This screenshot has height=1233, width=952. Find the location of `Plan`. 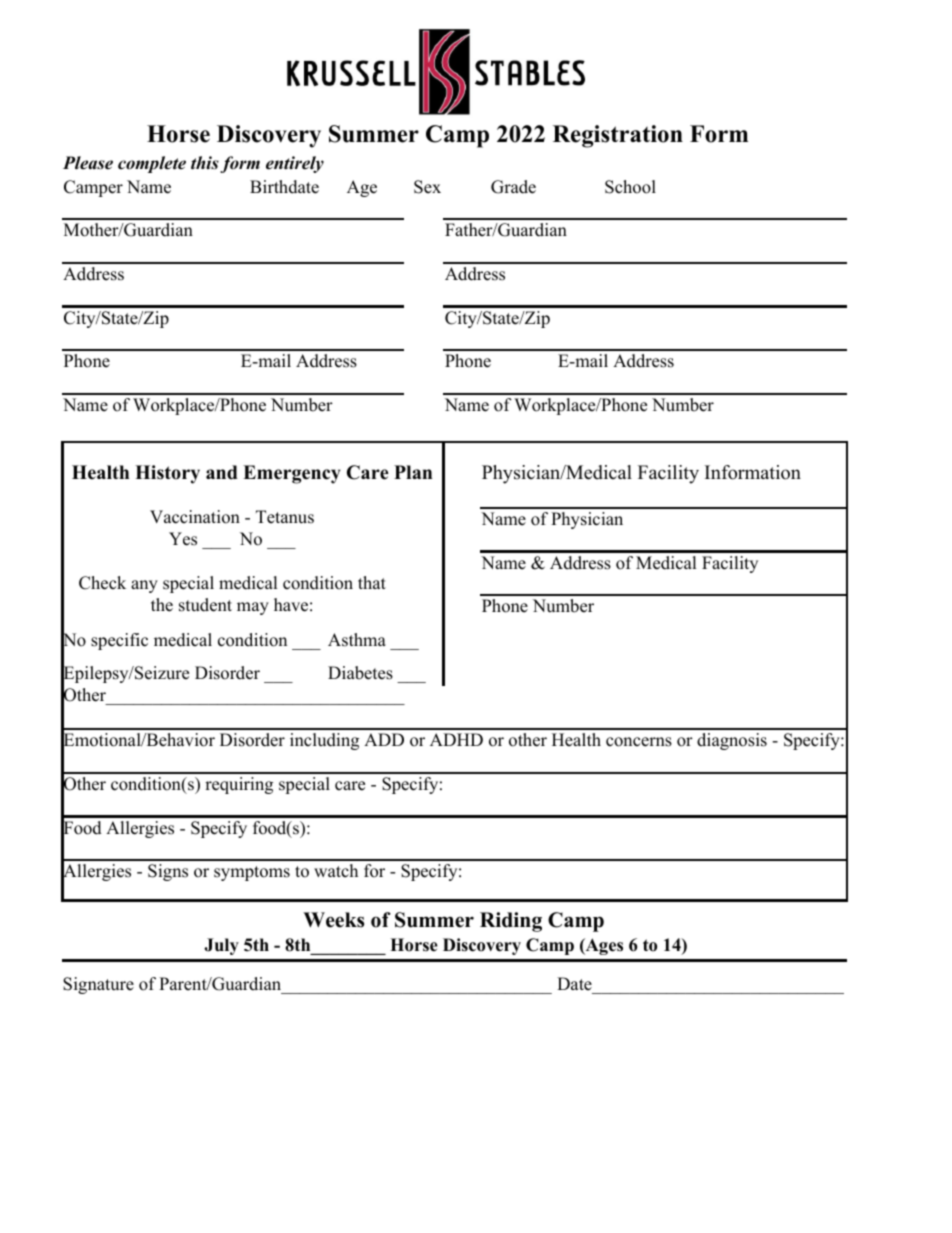

Plan is located at coordinates (413, 472).
